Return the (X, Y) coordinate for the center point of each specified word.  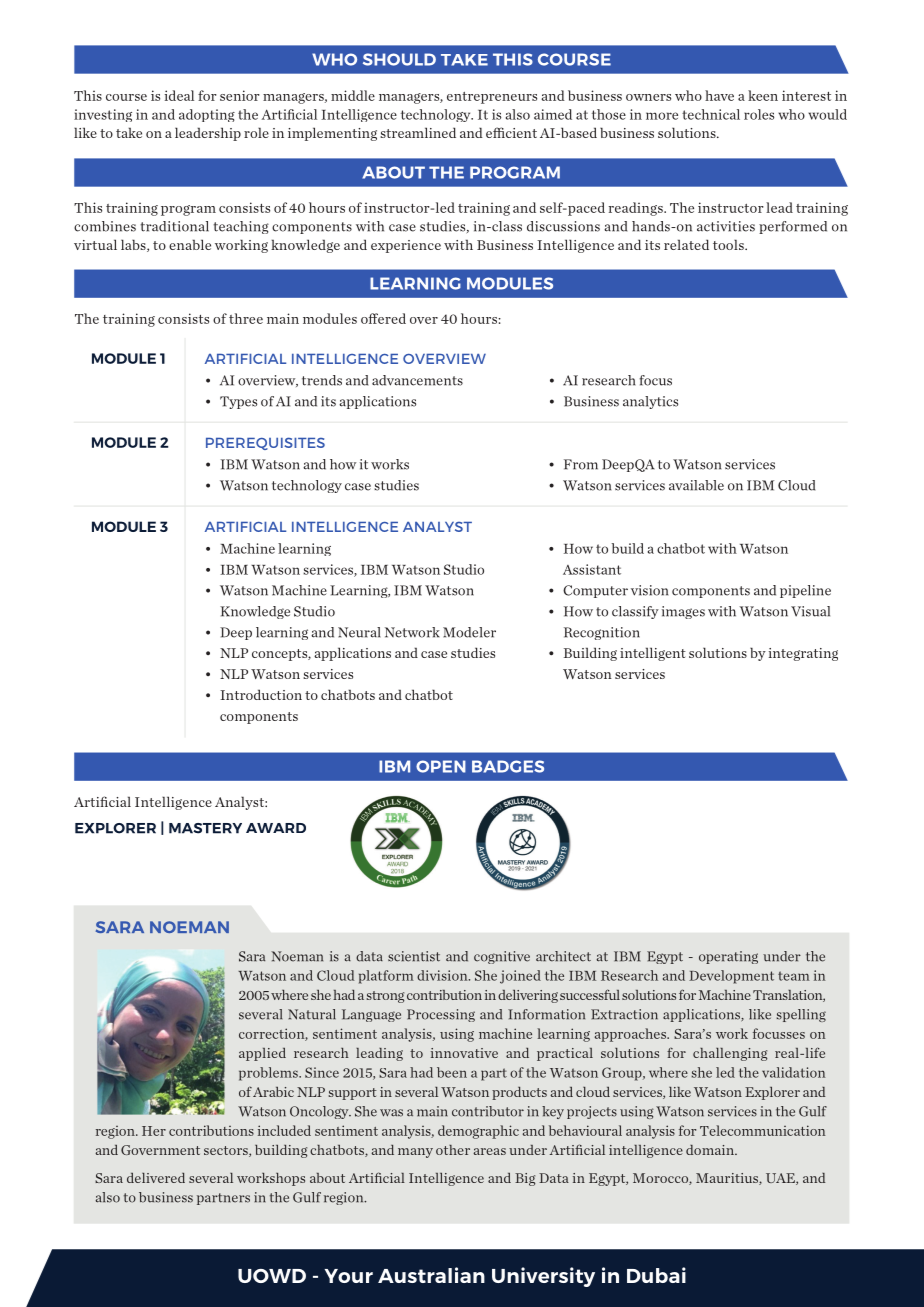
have (719, 95)
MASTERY (205, 828)
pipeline (805, 591)
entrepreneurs (492, 98)
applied (262, 1054)
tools (729, 244)
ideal (179, 95)
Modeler (469, 632)
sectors (227, 1151)
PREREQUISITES (265, 443)
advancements (417, 380)
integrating (803, 654)
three (246, 318)
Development (731, 977)
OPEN (441, 766)
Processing (441, 1015)
